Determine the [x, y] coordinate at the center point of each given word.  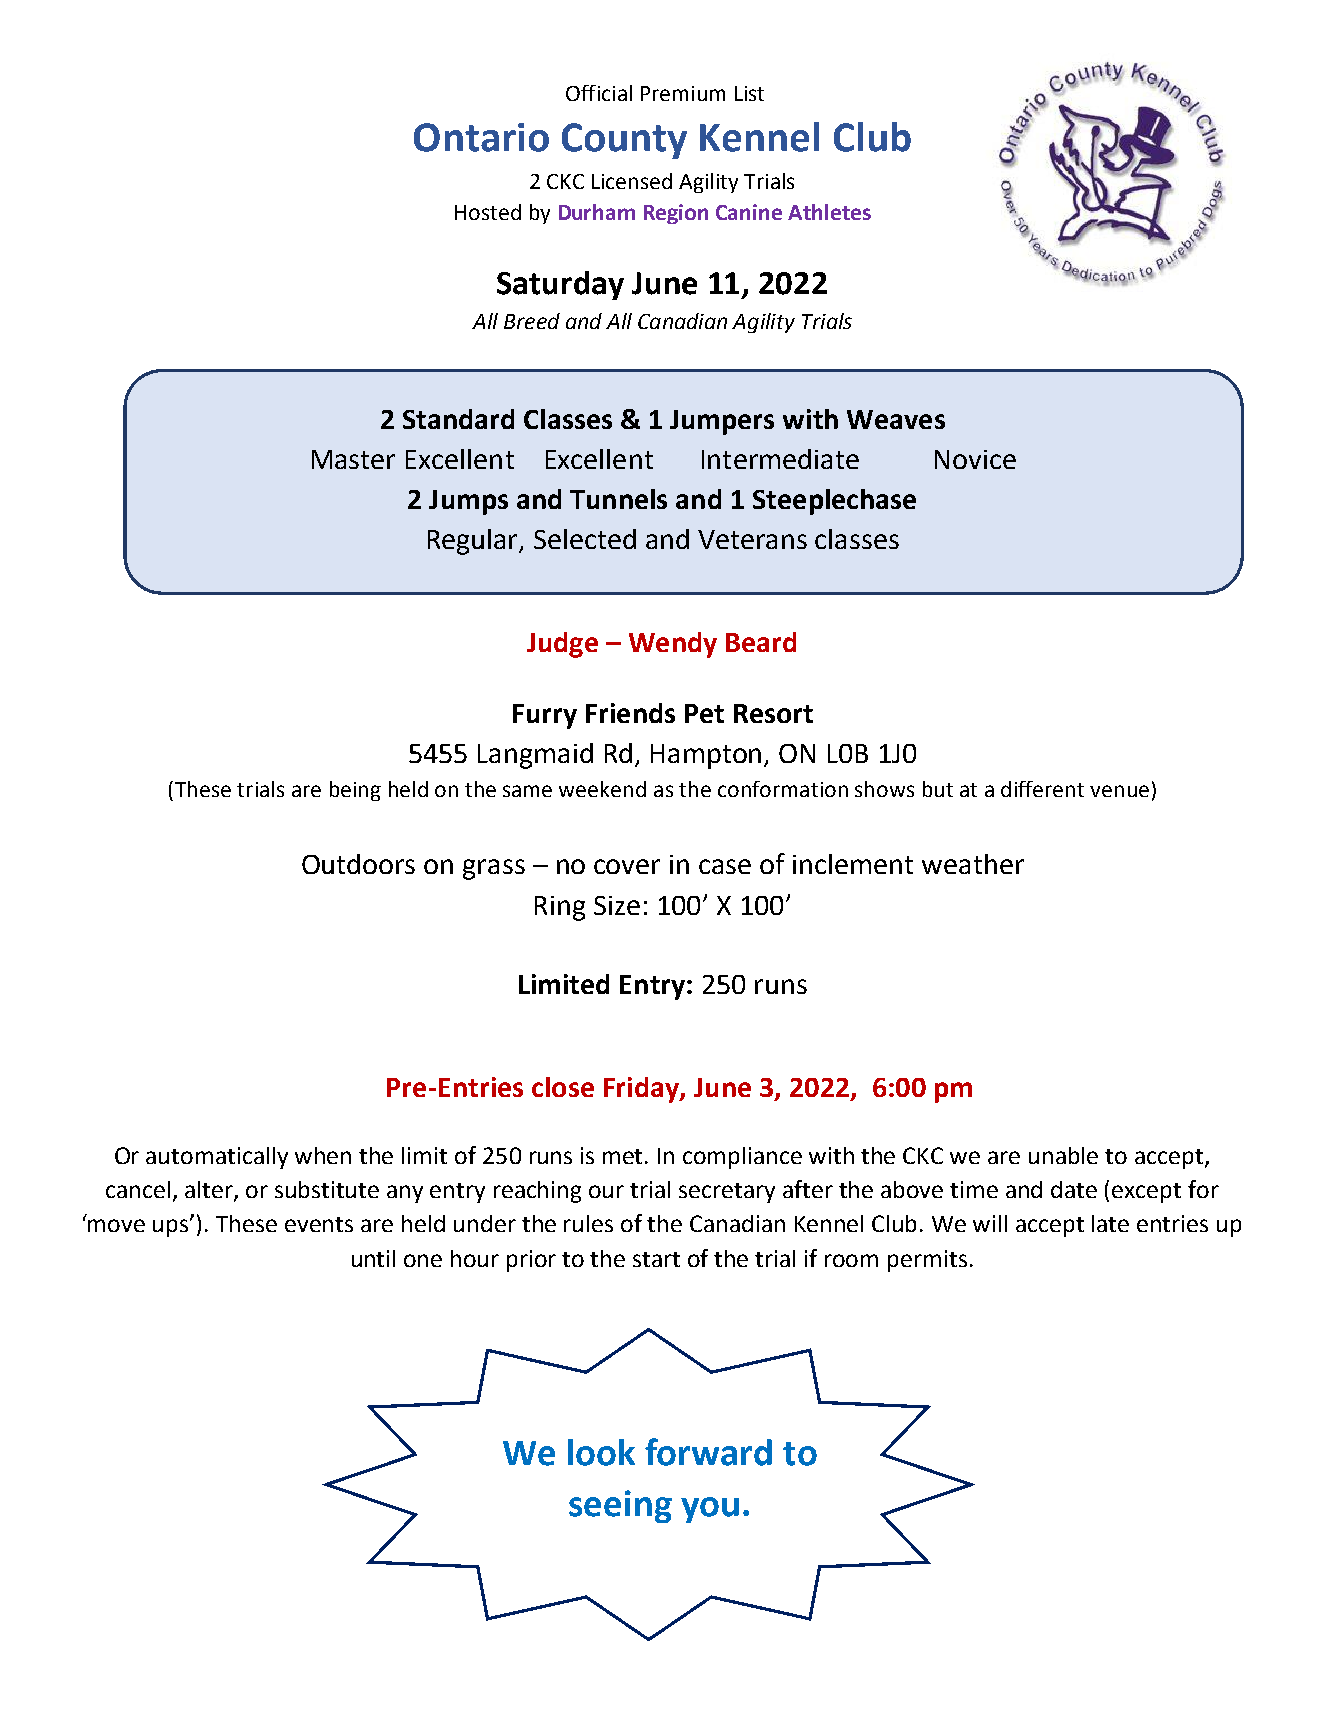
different [1042, 789]
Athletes [829, 212]
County [624, 141]
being [355, 791]
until [373, 1258]
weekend [602, 789]
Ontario [481, 137]
